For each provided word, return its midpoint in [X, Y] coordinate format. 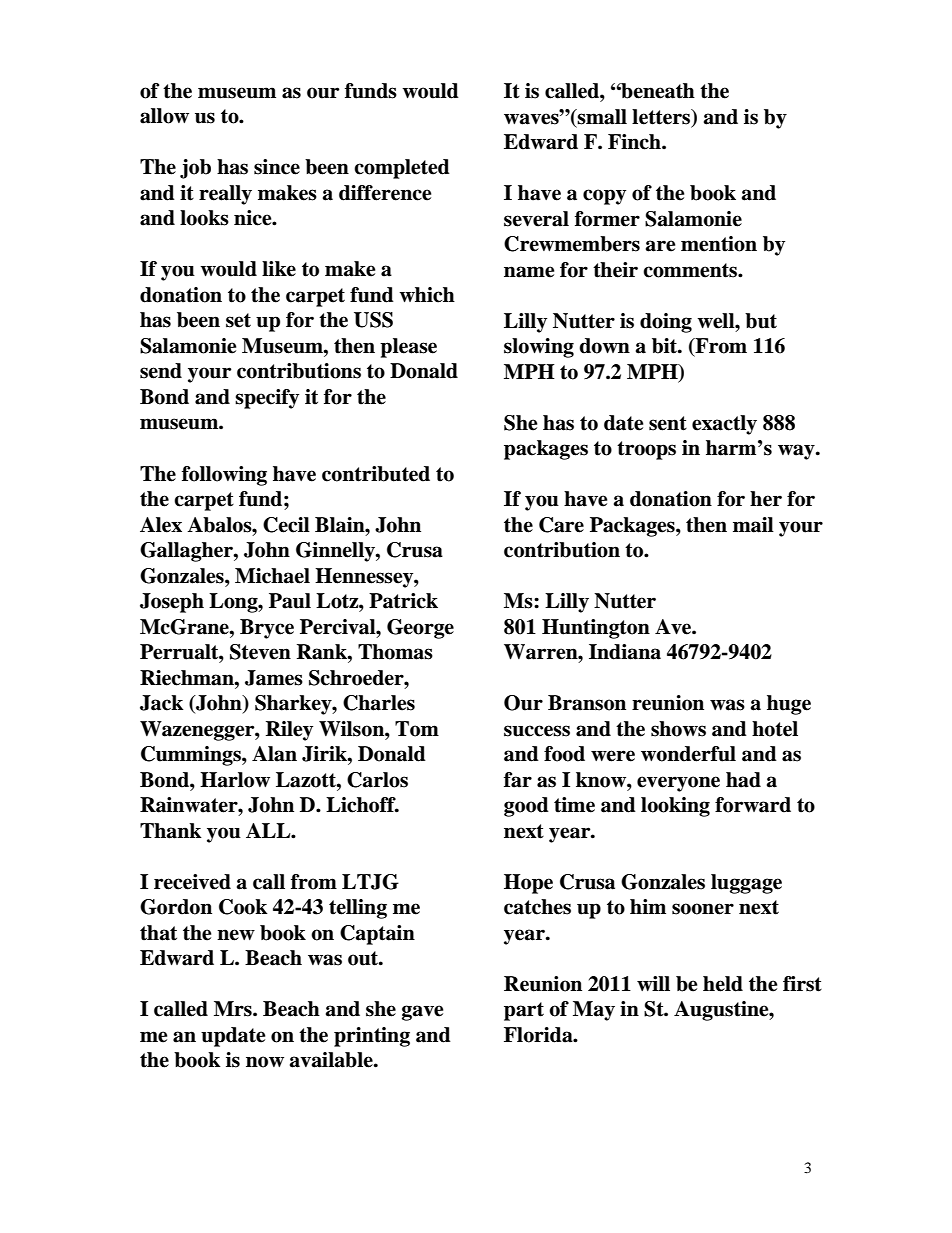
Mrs [234, 1009]
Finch [635, 142]
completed [402, 169]
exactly [724, 425]
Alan [274, 754]
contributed [376, 474]
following [224, 476]
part [524, 1011]
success [537, 731]
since [277, 167]
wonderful [688, 754]
